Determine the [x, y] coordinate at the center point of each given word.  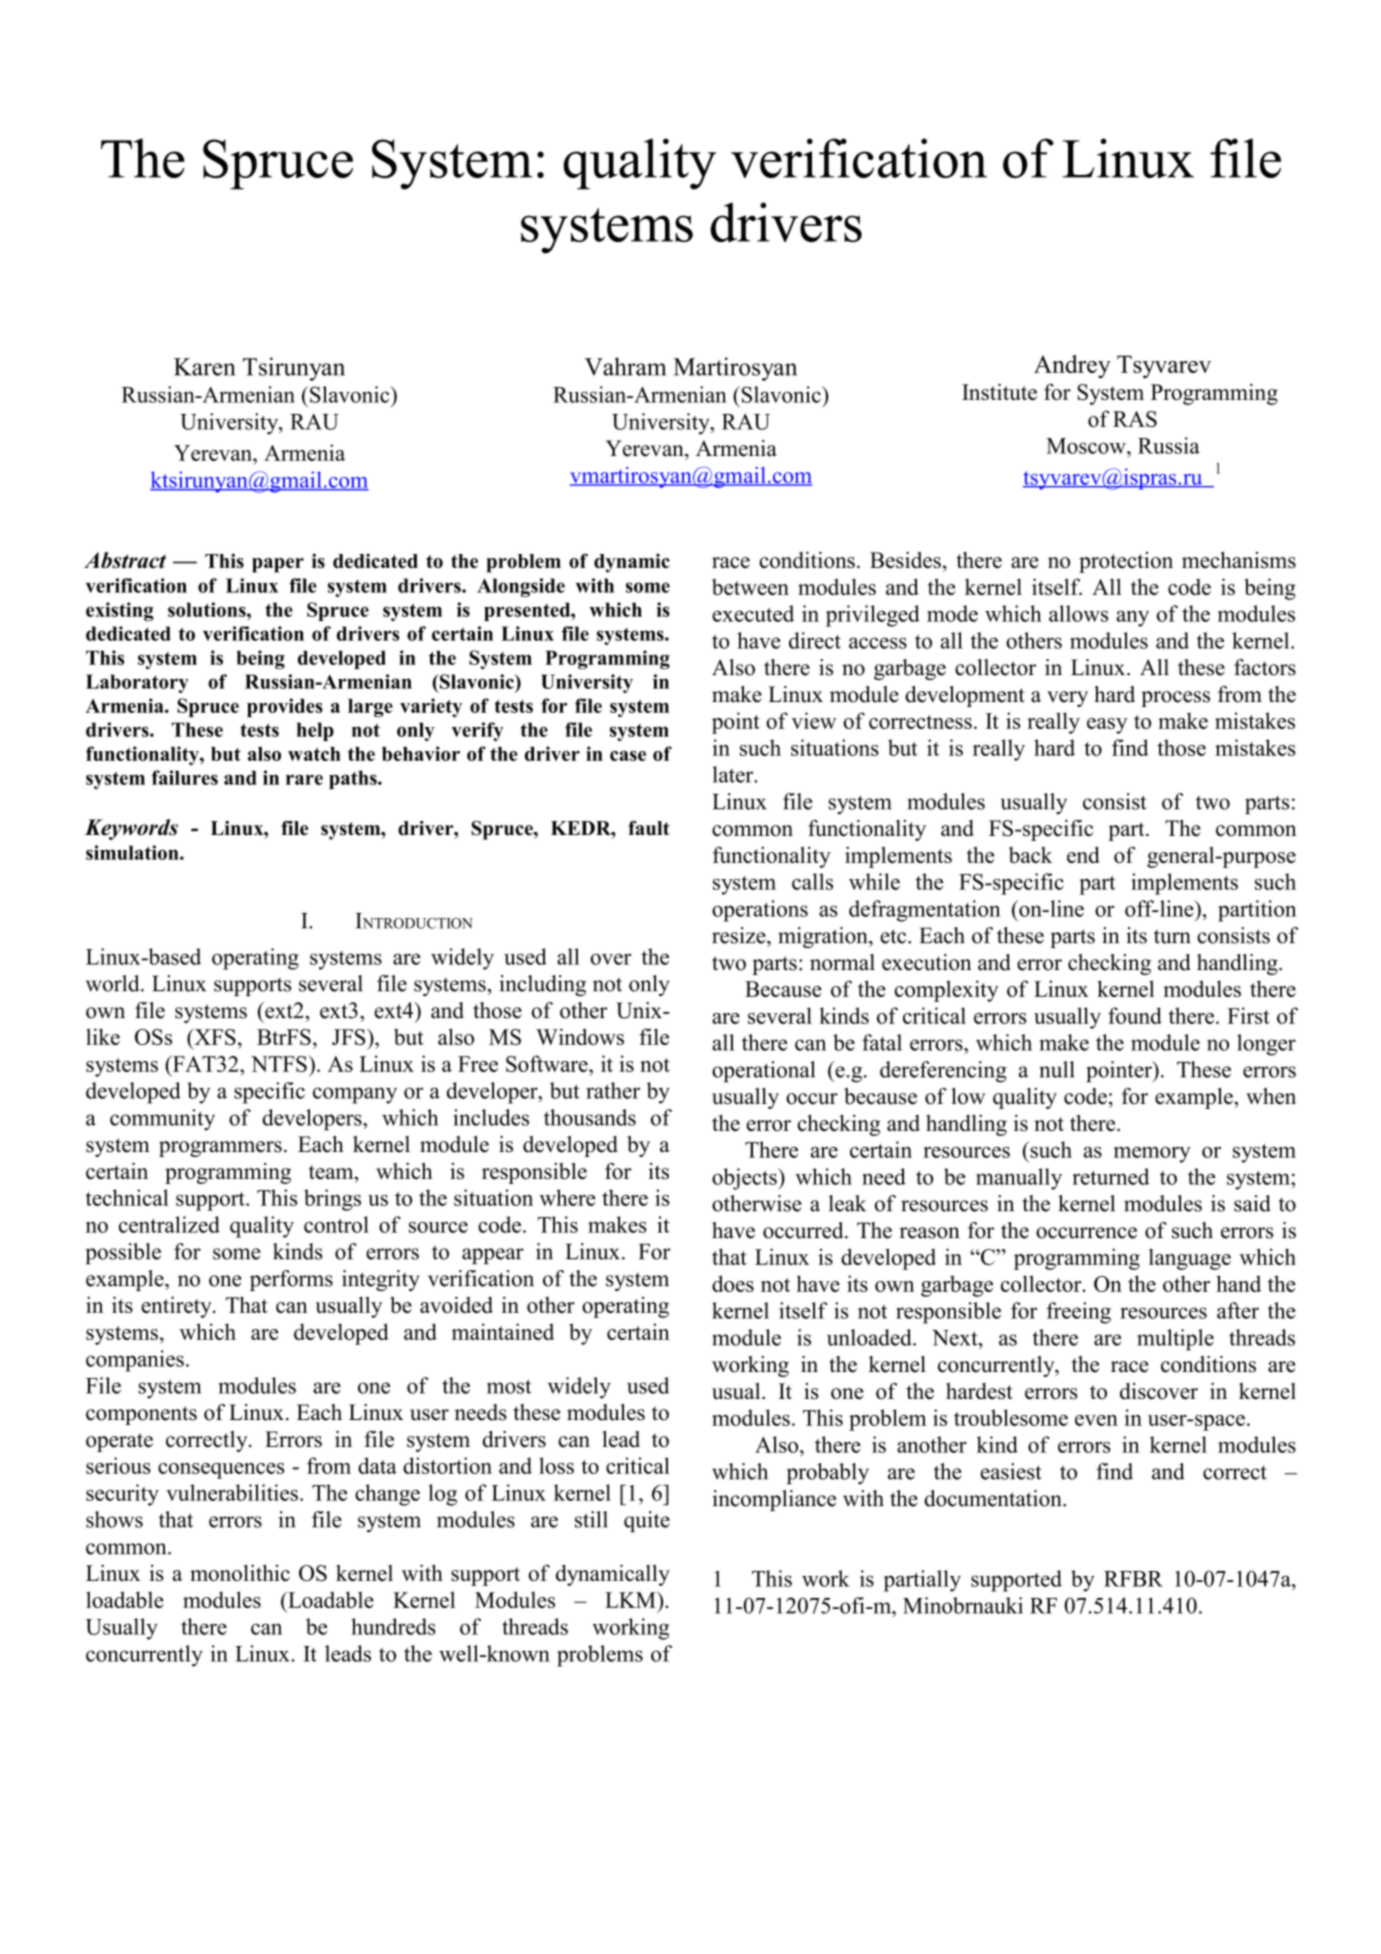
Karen [204, 367]
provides [285, 707]
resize [740, 935]
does [733, 1283]
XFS [214, 1037]
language [1190, 1259]
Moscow [1087, 446]
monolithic [240, 1572]
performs [291, 1280]
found [1135, 1015]
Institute [999, 391]
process [1175, 699]
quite [647, 1522]
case [628, 756]
